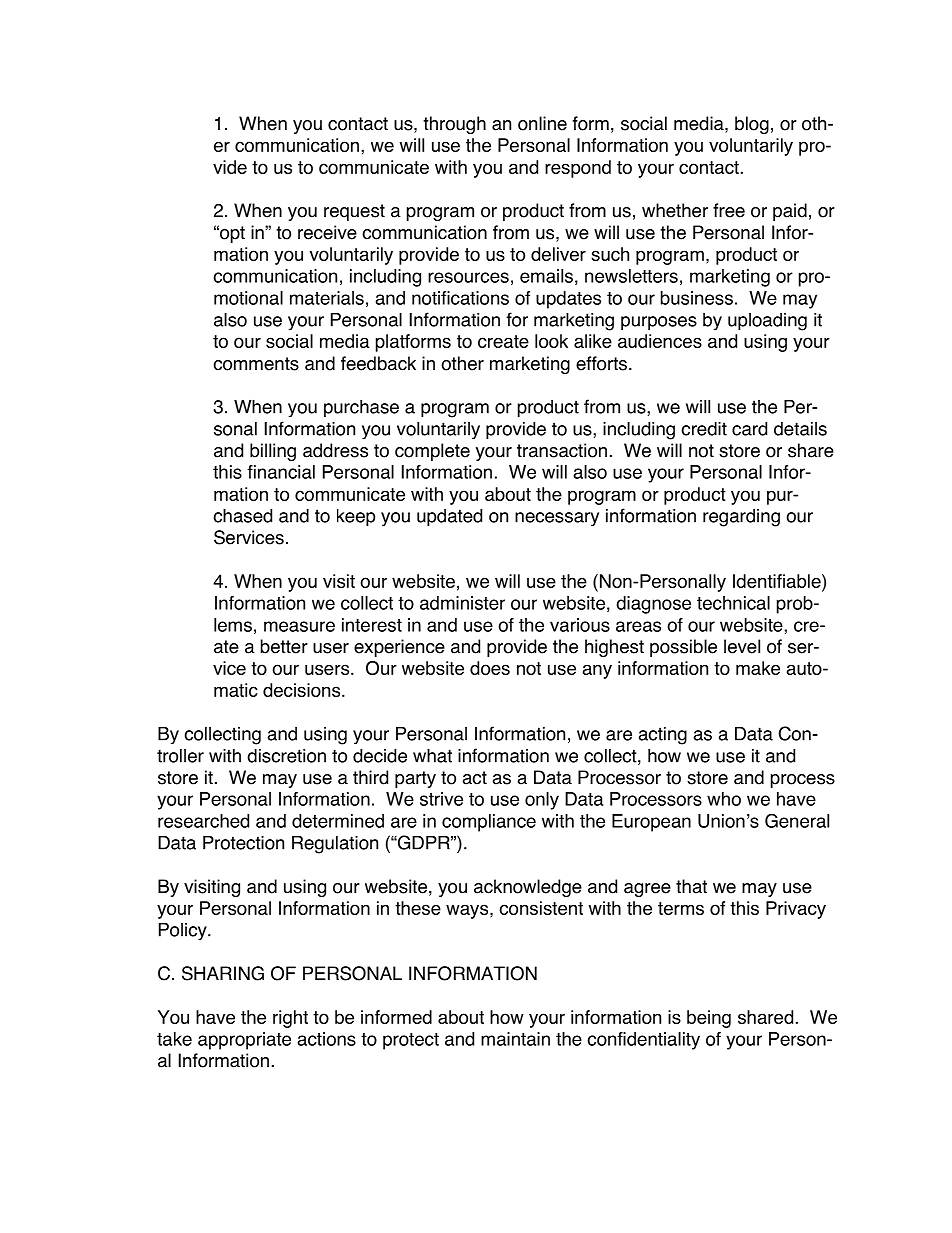 The height and width of the screenshot is (1233, 952). I want to click on being, so click(709, 1019).
